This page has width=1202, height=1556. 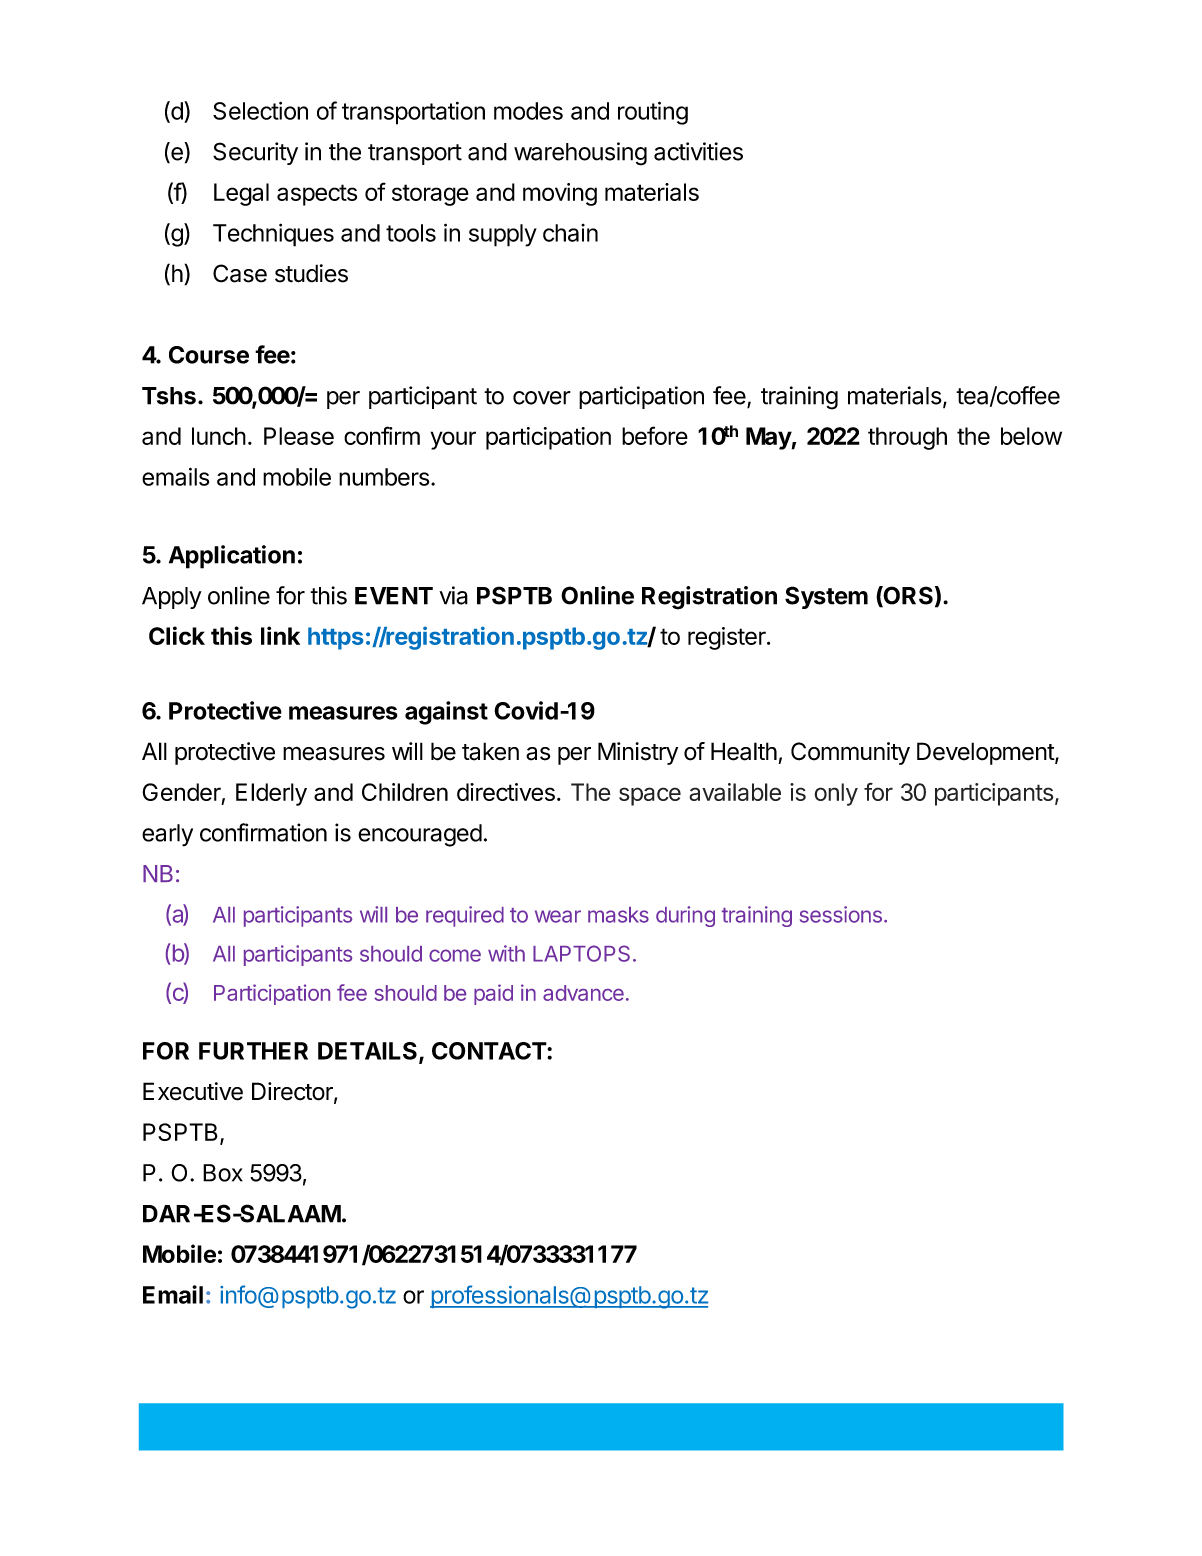 What do you see at coordinates (299, 436) in the page?
I see `Please` at bounding box center [299, 436].
